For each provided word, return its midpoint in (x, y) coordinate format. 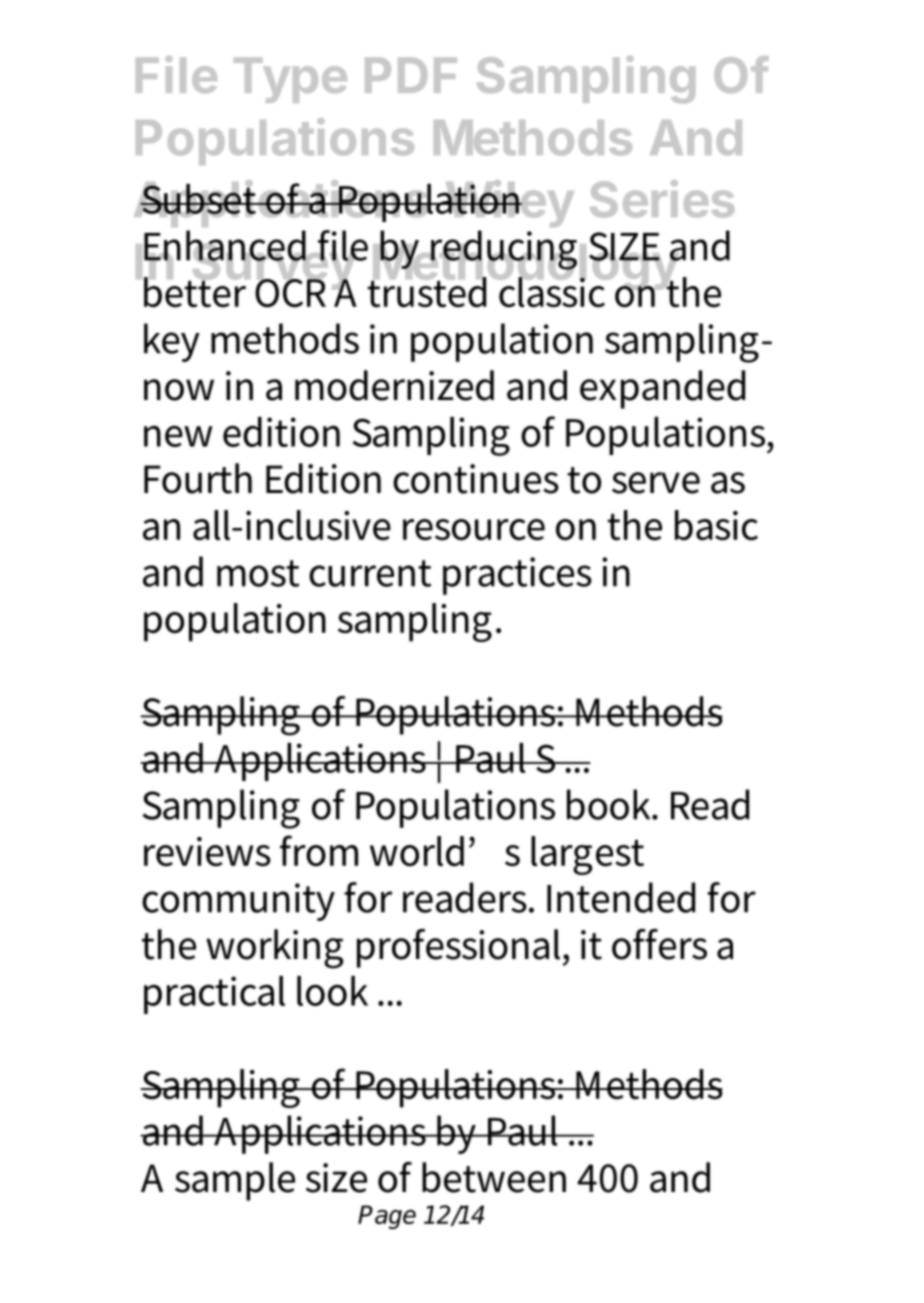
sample (235, 1181)
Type (290, 80)
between (494, 1177)
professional (460, 948)
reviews (207, 852)
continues (476, 479)
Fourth (198, 478)
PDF (411, 75)
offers (659, 944)
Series (662, 199)
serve (656, 483)
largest (587, 855)
